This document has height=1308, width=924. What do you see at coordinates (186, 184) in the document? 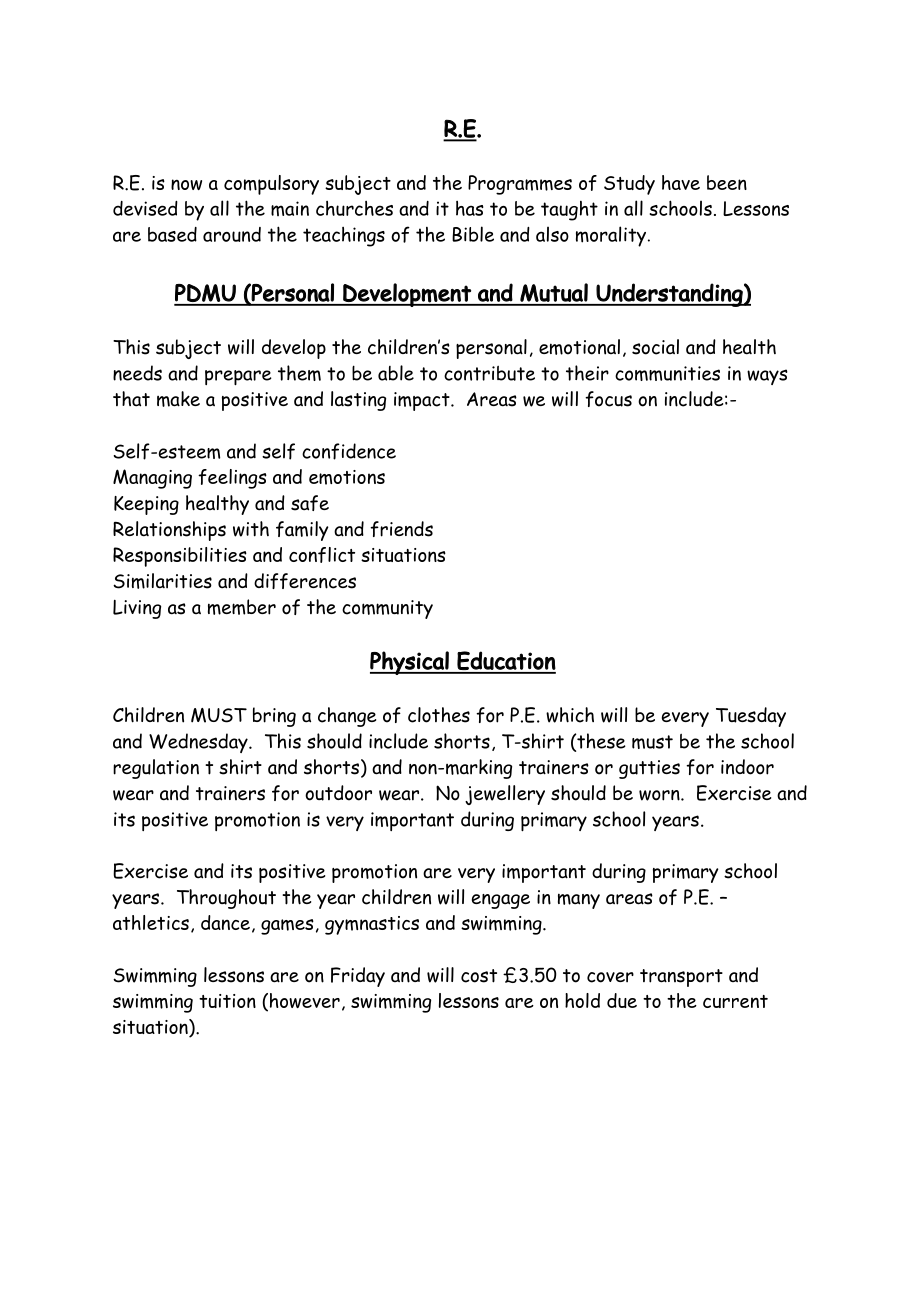
I see `now` at bounding box center [186, 184].
